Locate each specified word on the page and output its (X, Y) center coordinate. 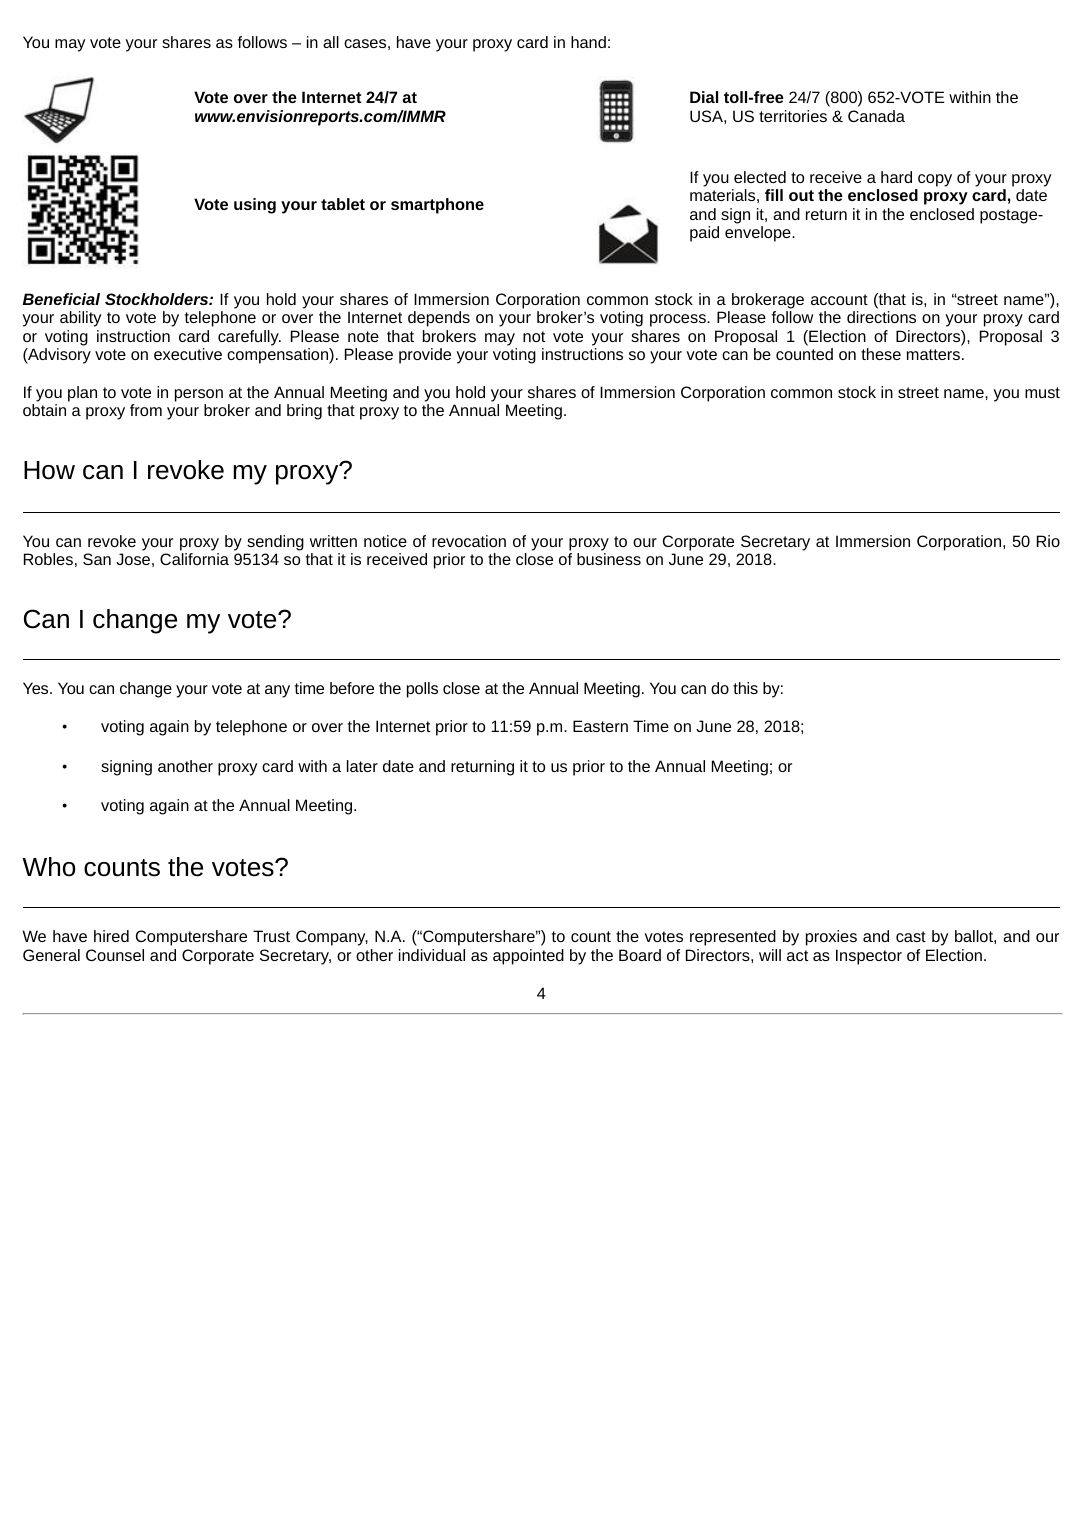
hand (588, 42)
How (49, 470)
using (255, 206)
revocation (469, 541)
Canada (876, 116)
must (1042, 392)
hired (111, 936)
